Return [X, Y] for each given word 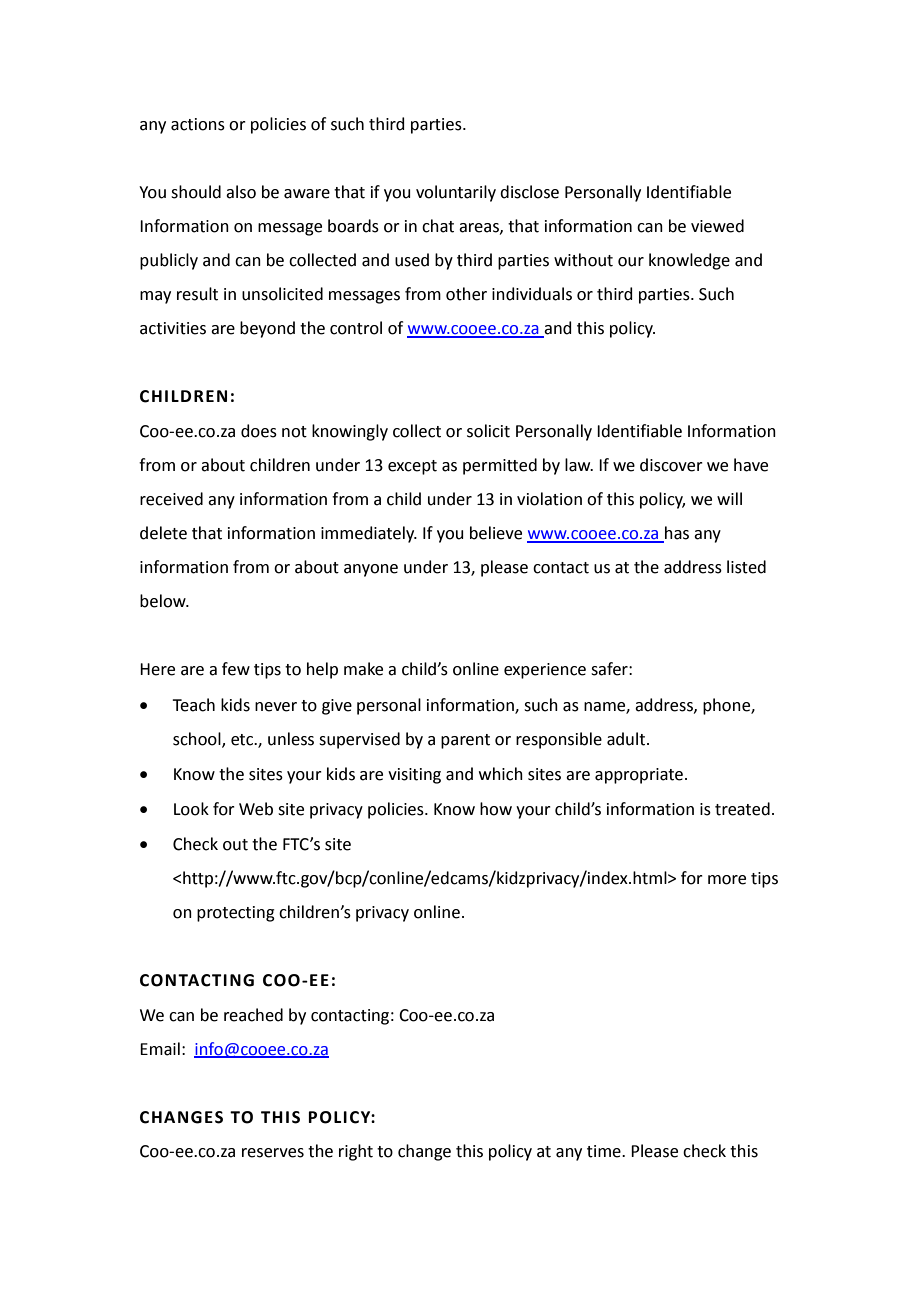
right [356, 1152]
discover [671, 465]
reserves [273, 1153]
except [412, 467]
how [496, 809]
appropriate [640, 776]
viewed [717, 226]
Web [256, 809]
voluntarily [456, 193]
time [605, 1151]
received [171, 499]
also [241, 192]
